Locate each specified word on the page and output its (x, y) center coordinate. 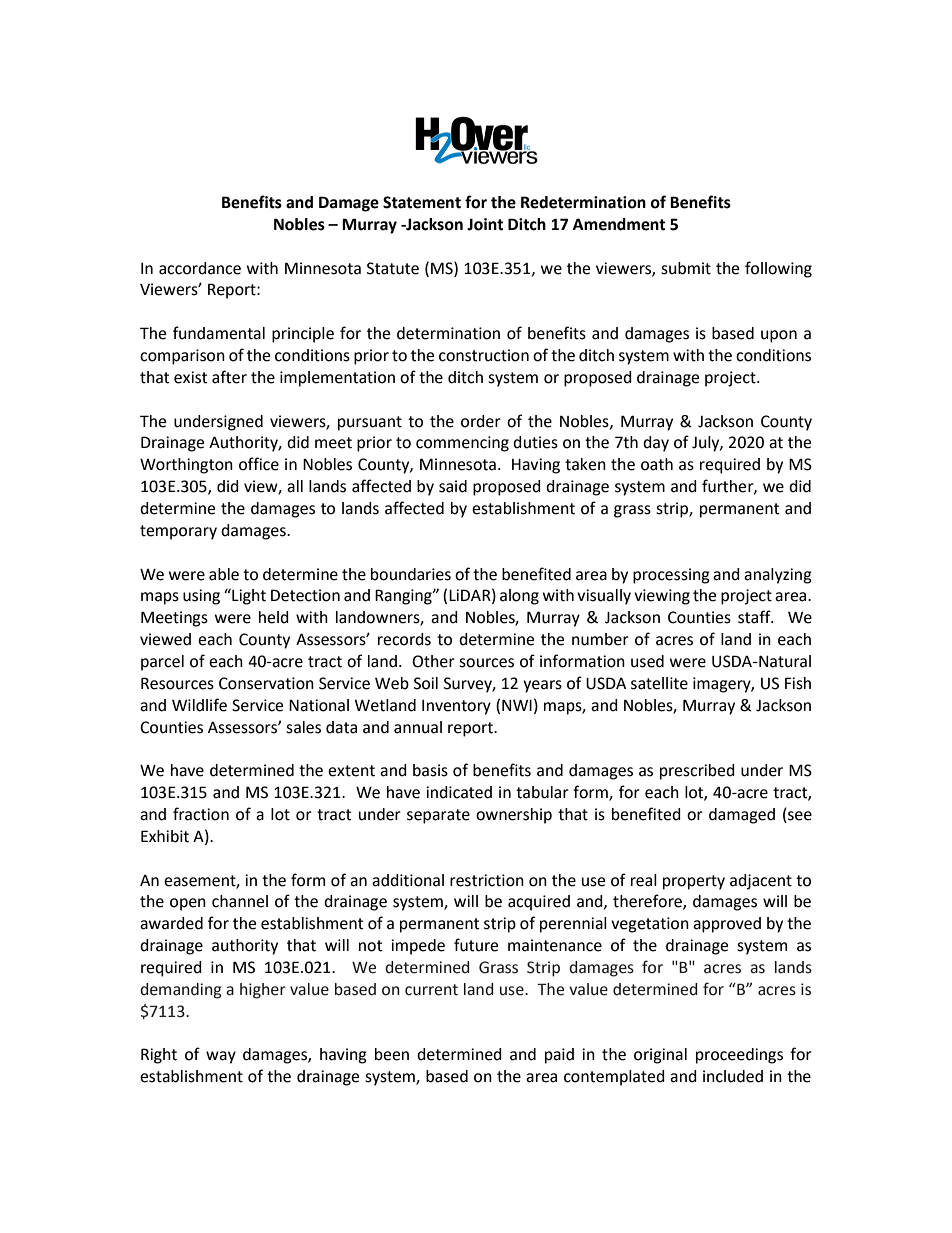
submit (686, 268)
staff (755, 617)
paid (559, 1056)
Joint (485, 224)
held (274, 617)
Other (433, 661)
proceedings (739, 1056)
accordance (200, 268)
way (221, 1057)
